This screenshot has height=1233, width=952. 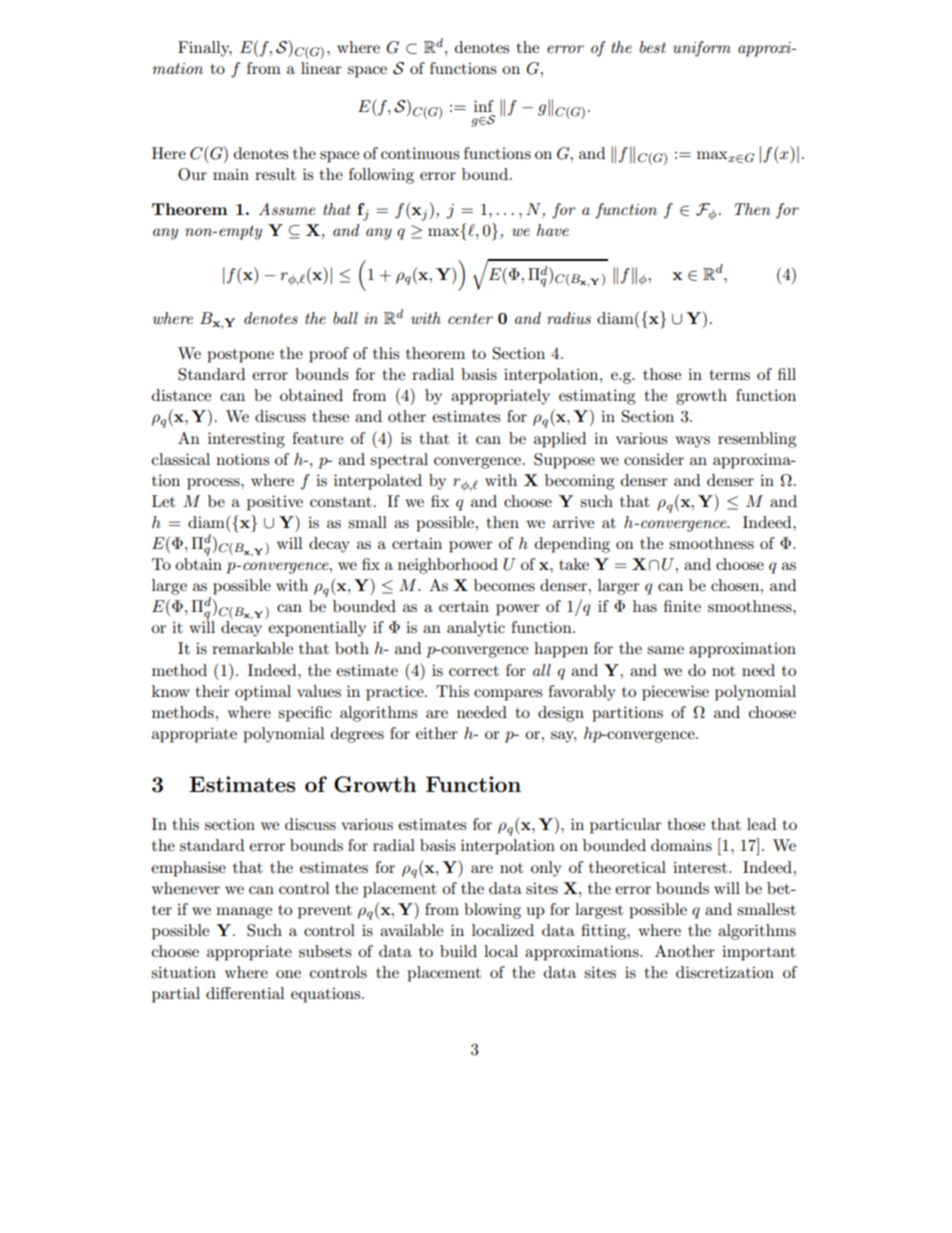 What do you see at coordinates (458, 951) in the screenshot?
I see `build` at bounding box center [458, 951].
